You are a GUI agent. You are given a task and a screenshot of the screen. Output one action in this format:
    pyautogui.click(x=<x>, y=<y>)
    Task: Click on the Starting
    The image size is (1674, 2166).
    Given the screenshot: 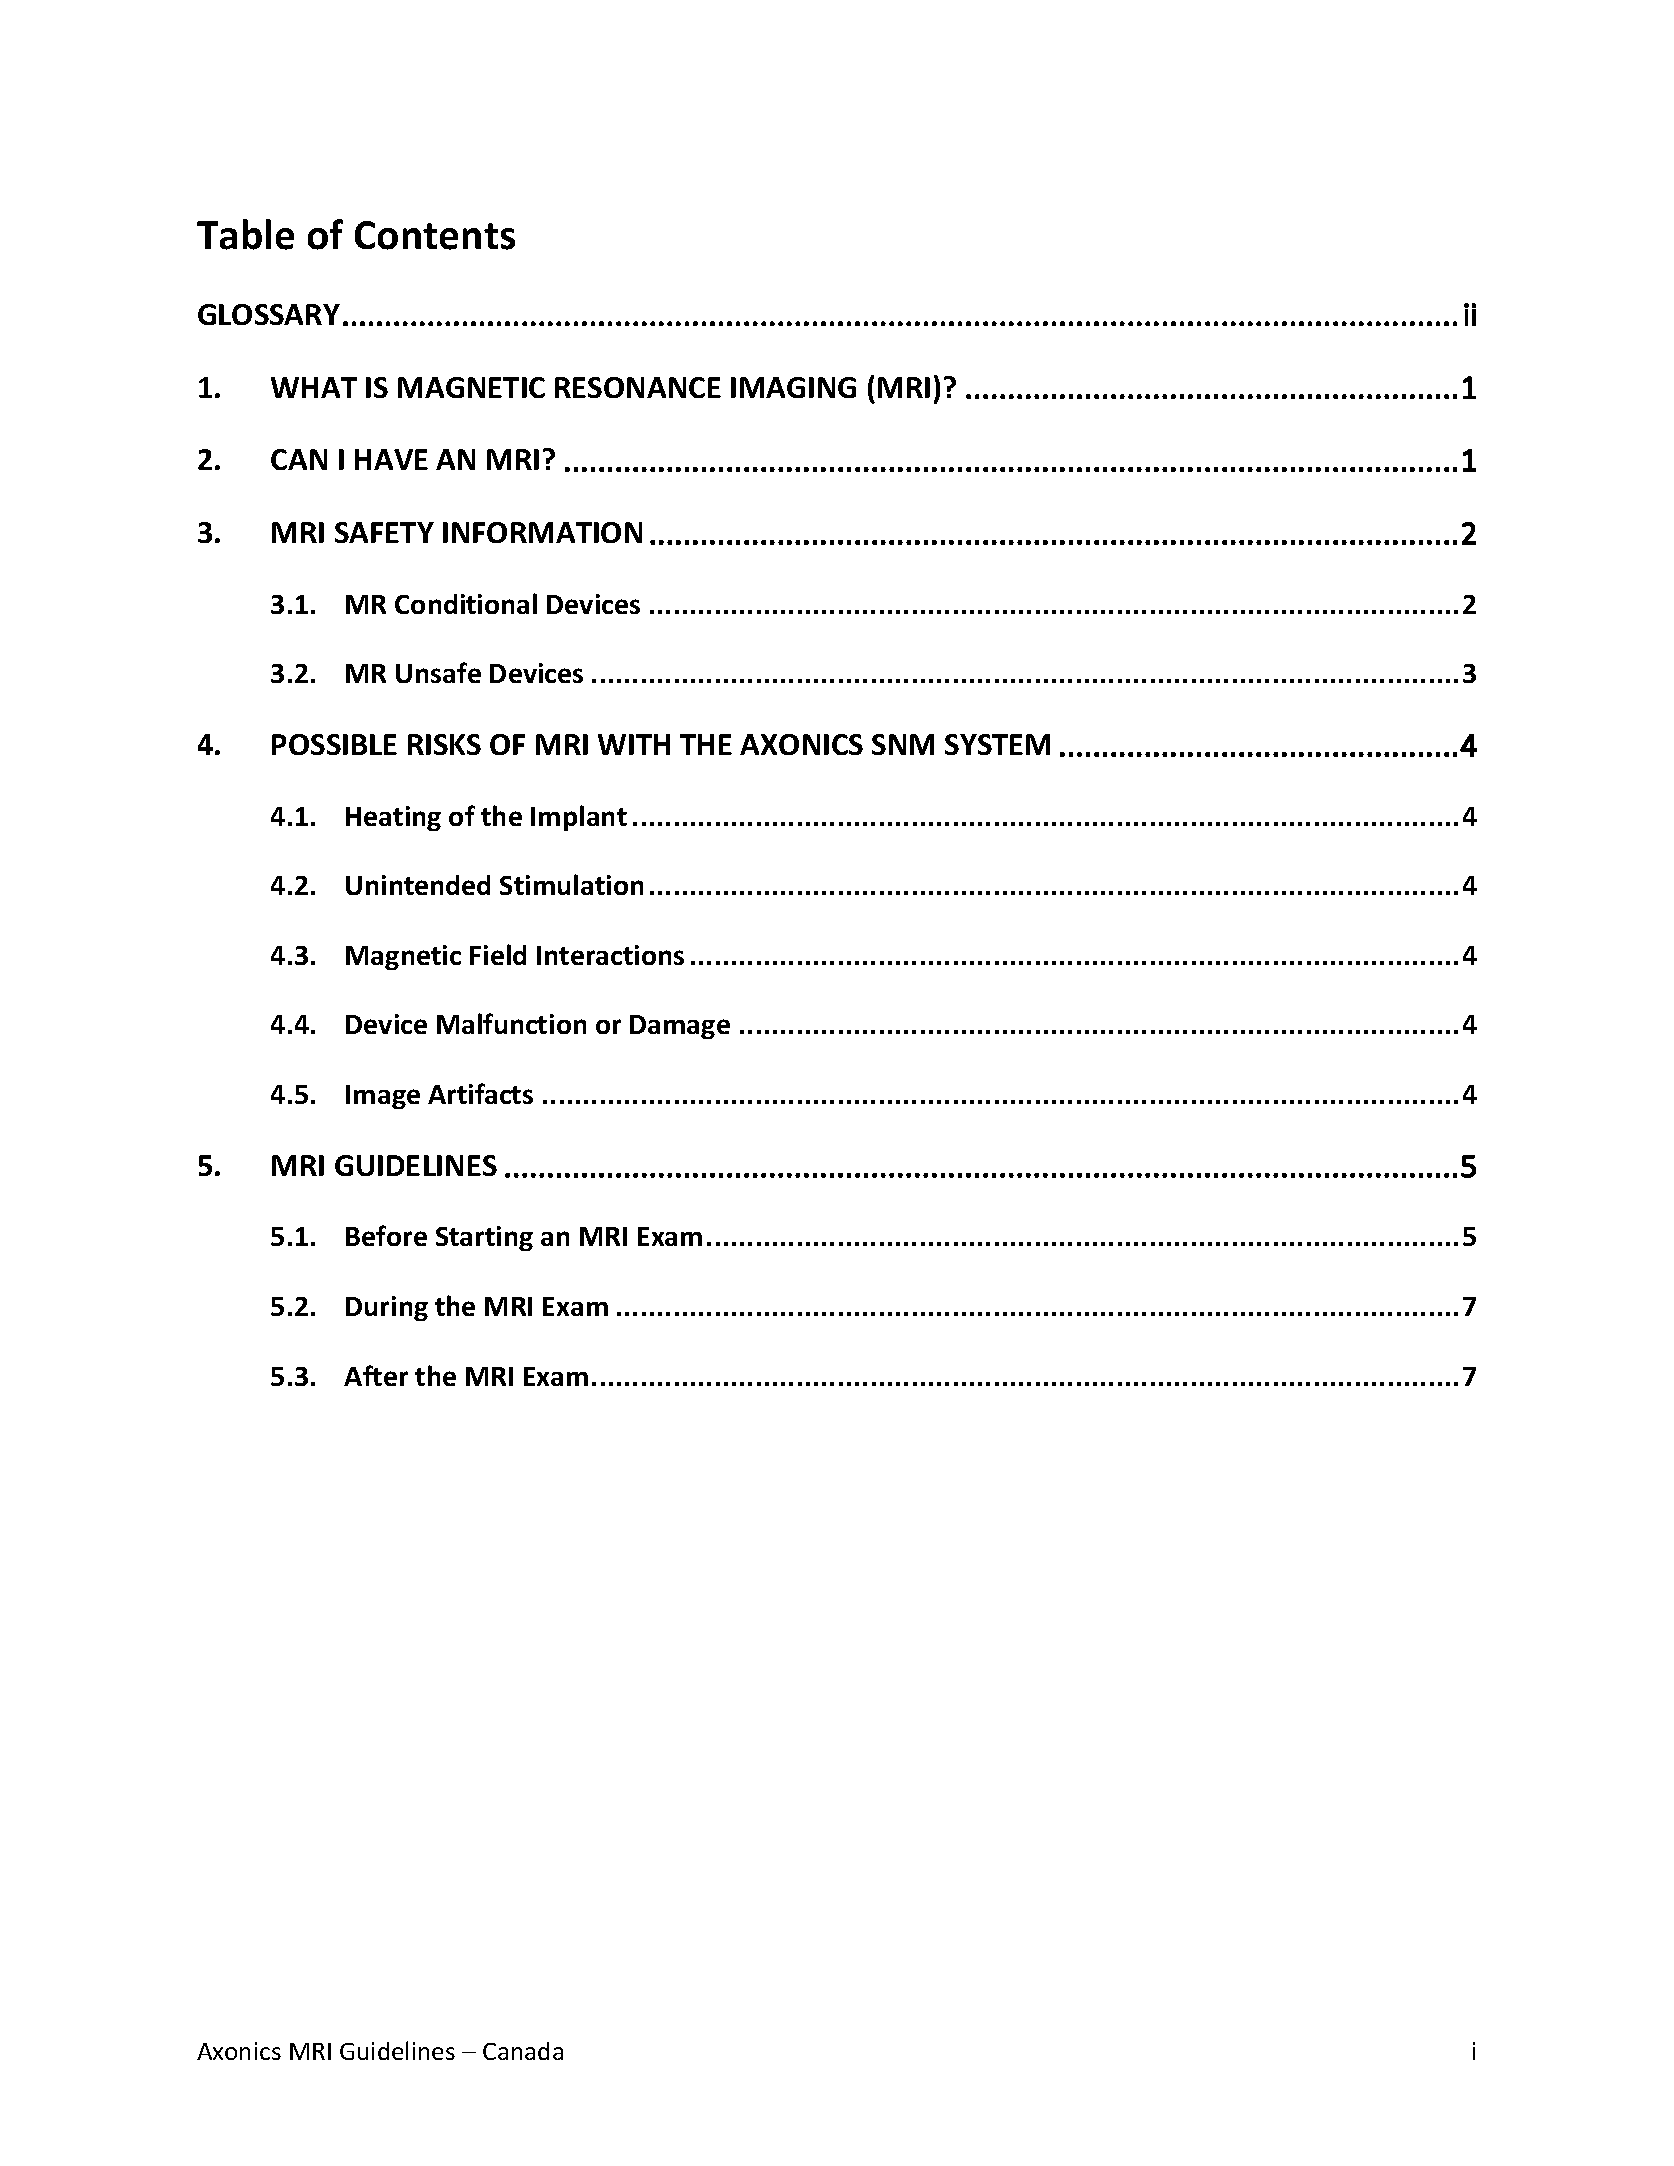 What is the action you would take?
    pyautogui.click(x=484, y=1238)
